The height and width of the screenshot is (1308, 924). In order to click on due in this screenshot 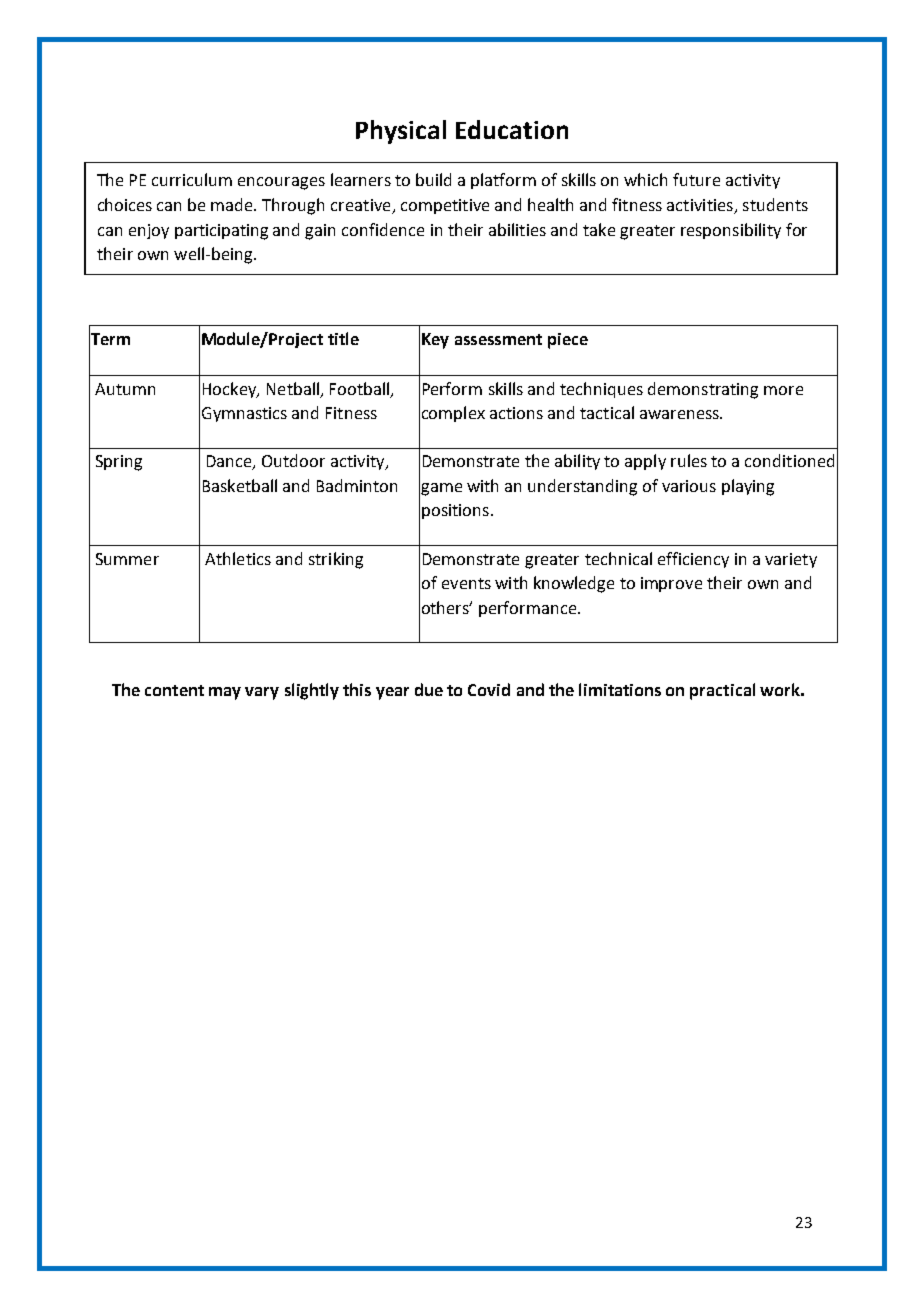, I will do `click(429, 689)`.
